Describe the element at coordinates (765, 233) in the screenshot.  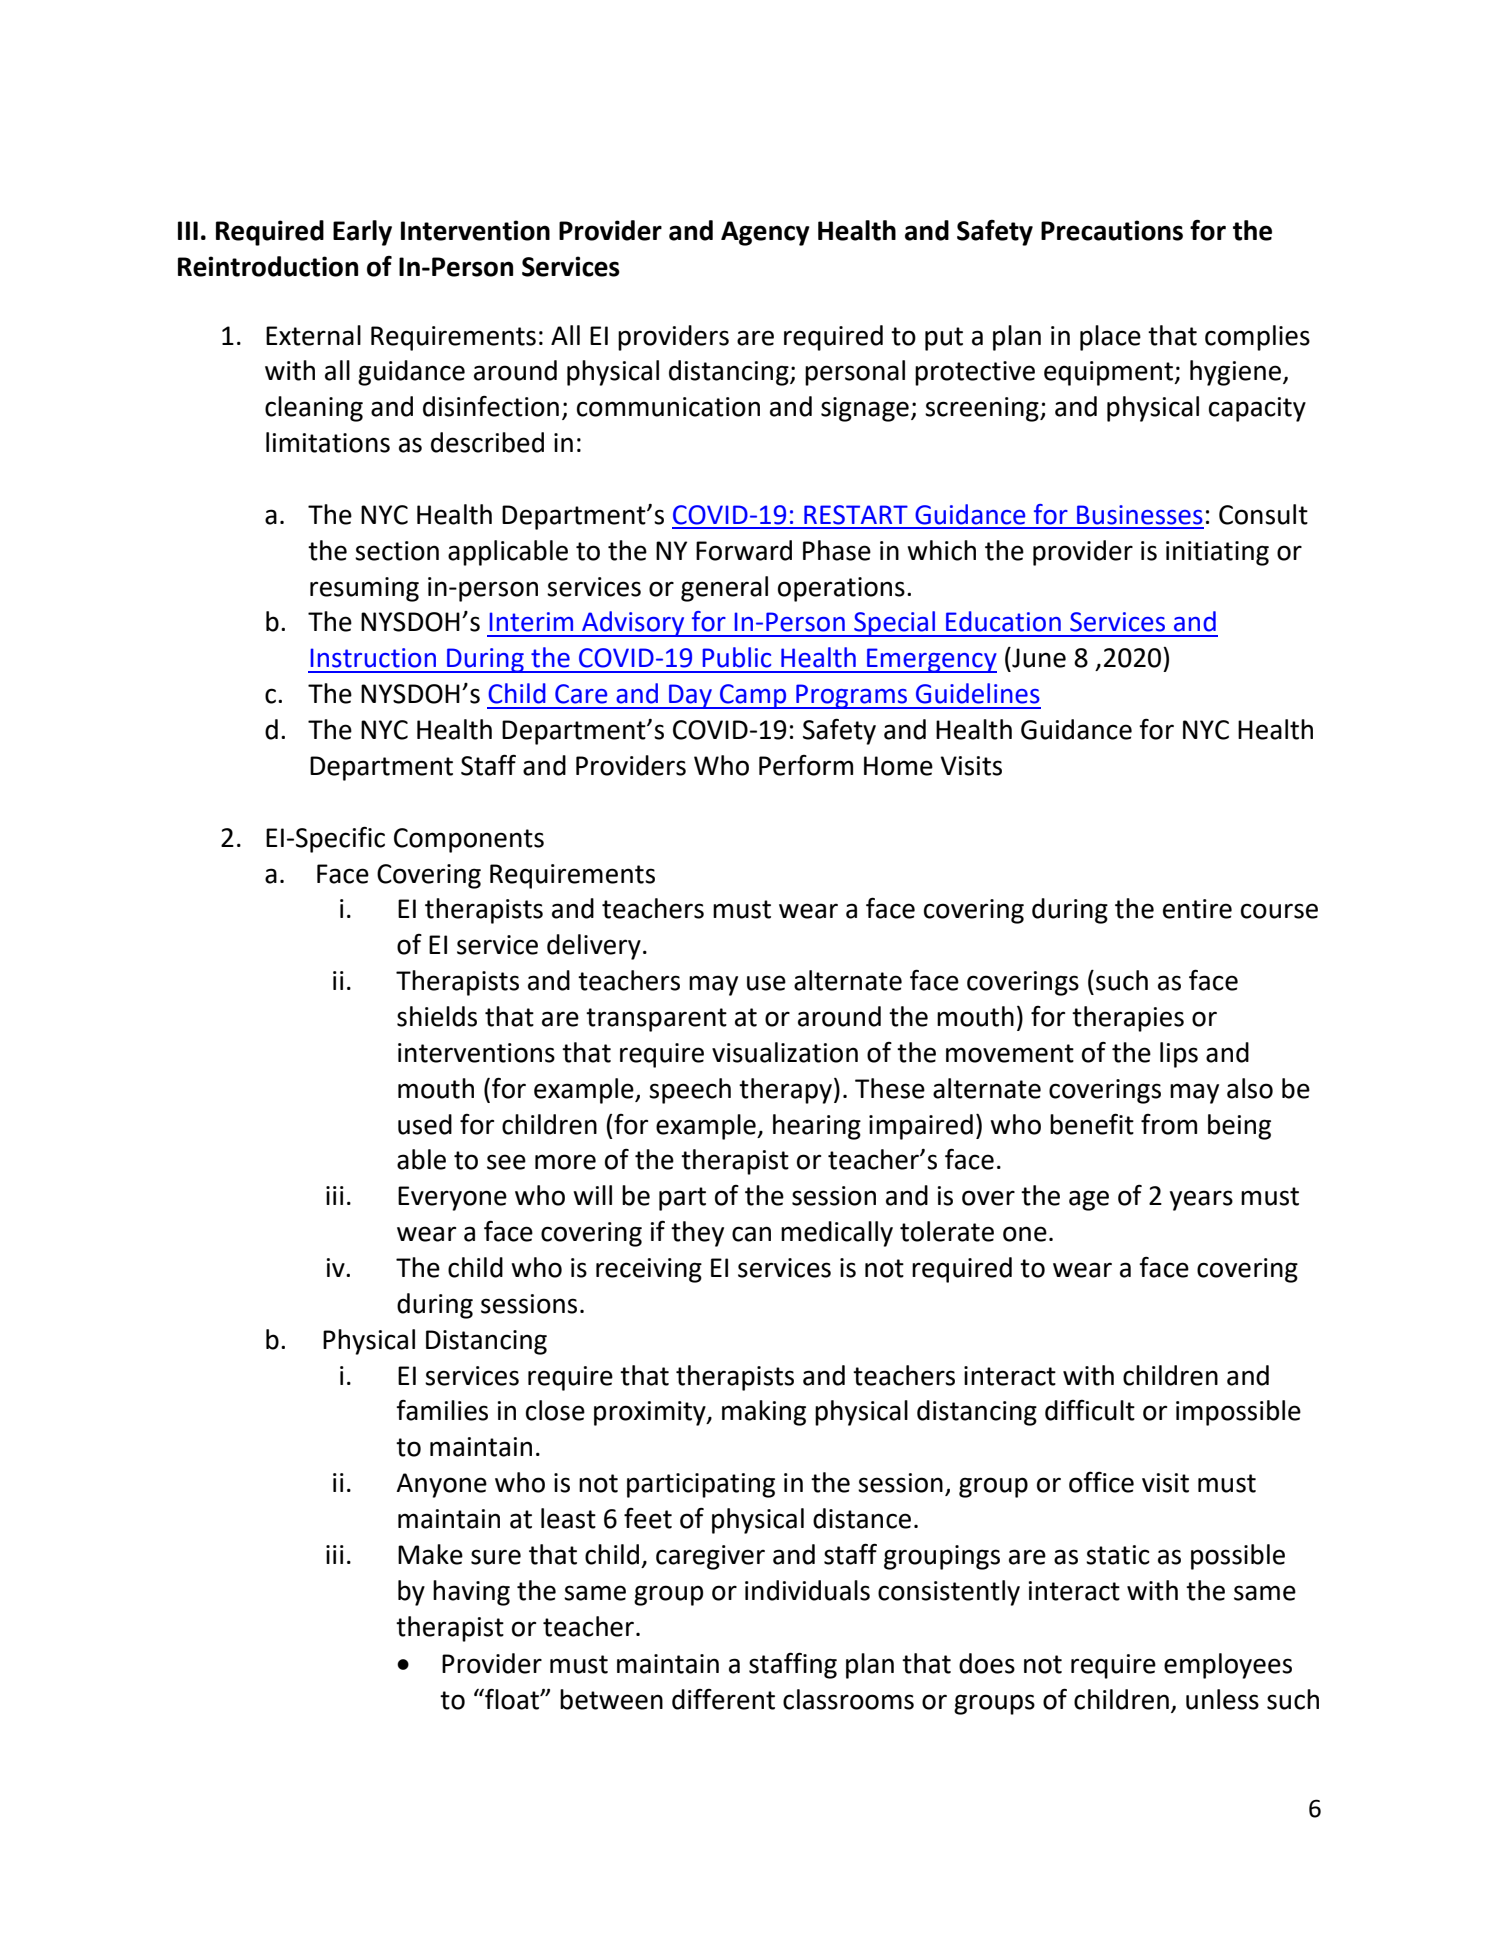
I see `Agency` at that location.
